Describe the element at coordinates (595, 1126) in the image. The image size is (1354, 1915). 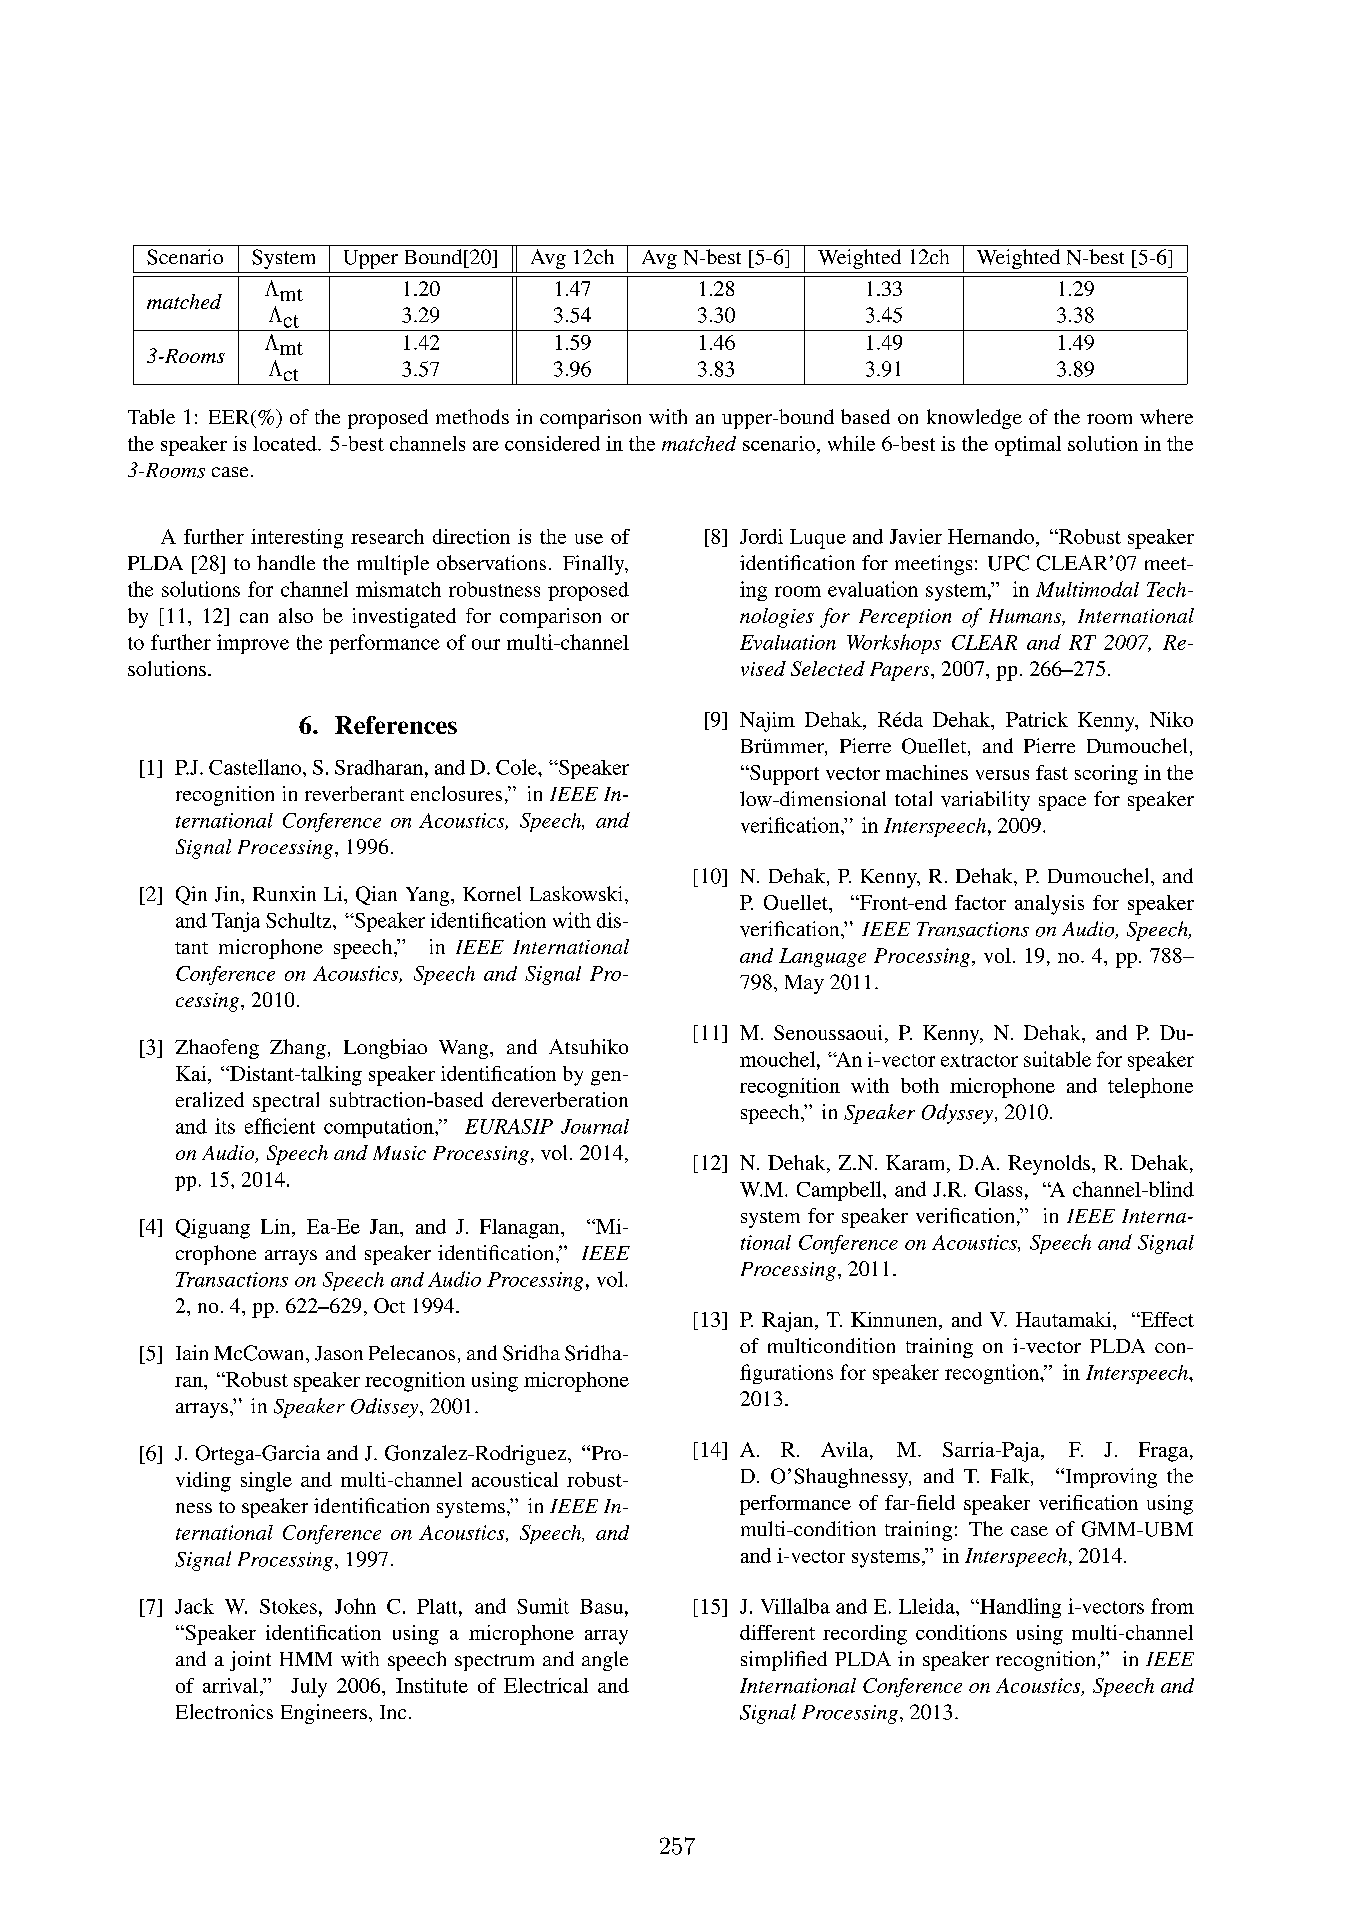
I see `Journal` at that location.
